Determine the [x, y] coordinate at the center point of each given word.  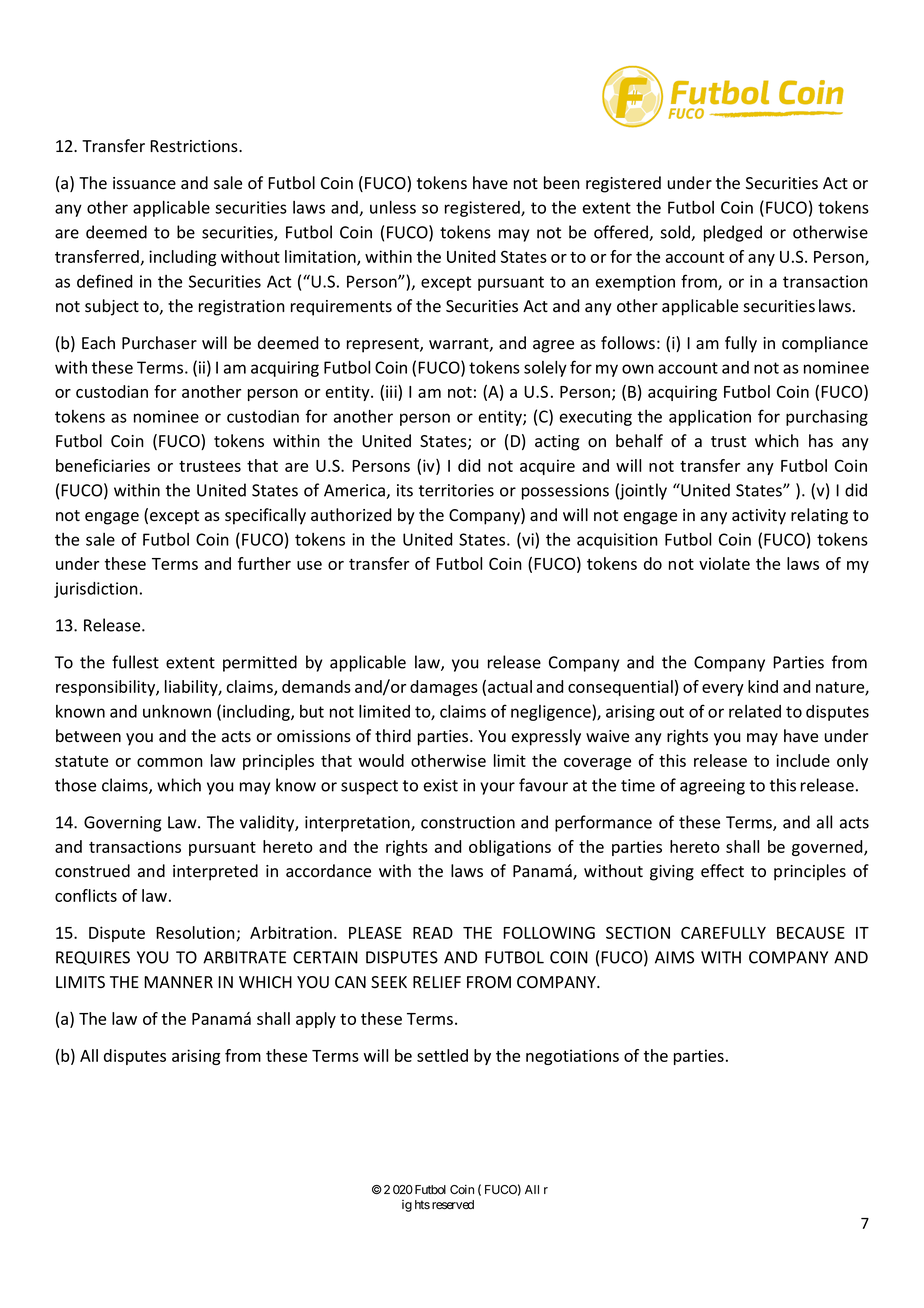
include [803, 760]
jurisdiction [96, 590]
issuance [144, 183]
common [170, 762]
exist [441, 785]
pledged [733, 233]
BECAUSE [811, 932]
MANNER [178, 982]
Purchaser [159, 343]
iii [392, 391]
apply [316, 1020]
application [710, 418]
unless [393, 207]
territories [456, 490]
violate [724, 563]
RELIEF [437, 982]
